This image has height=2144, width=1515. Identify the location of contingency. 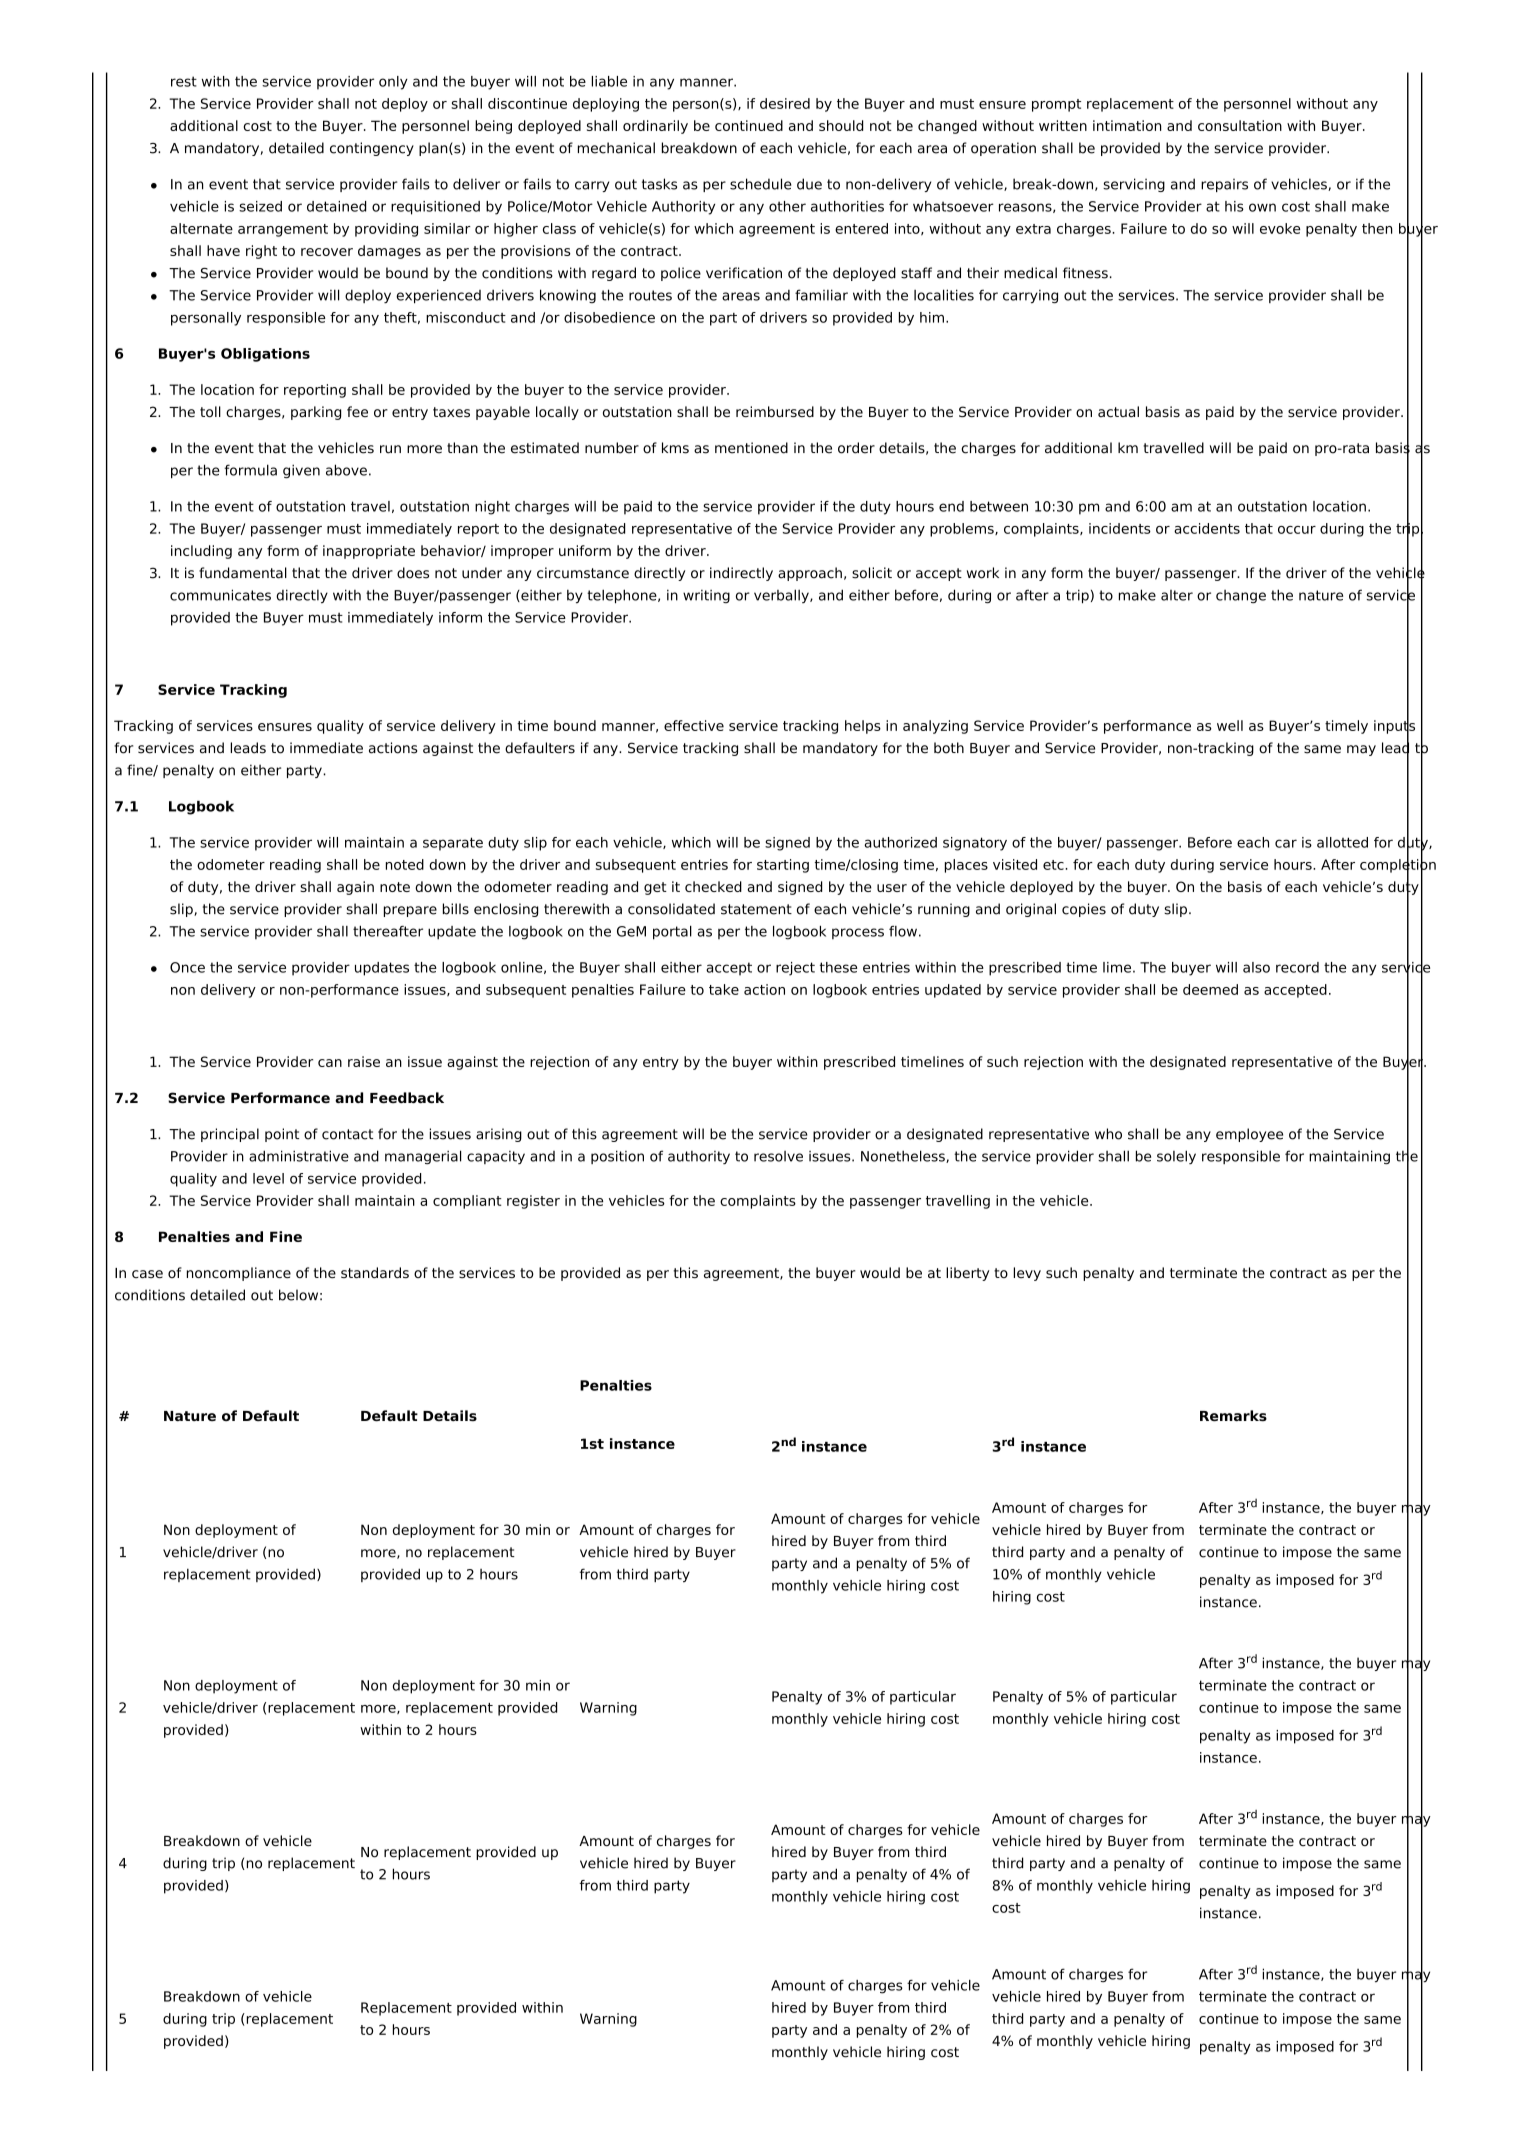
(372, 149).
